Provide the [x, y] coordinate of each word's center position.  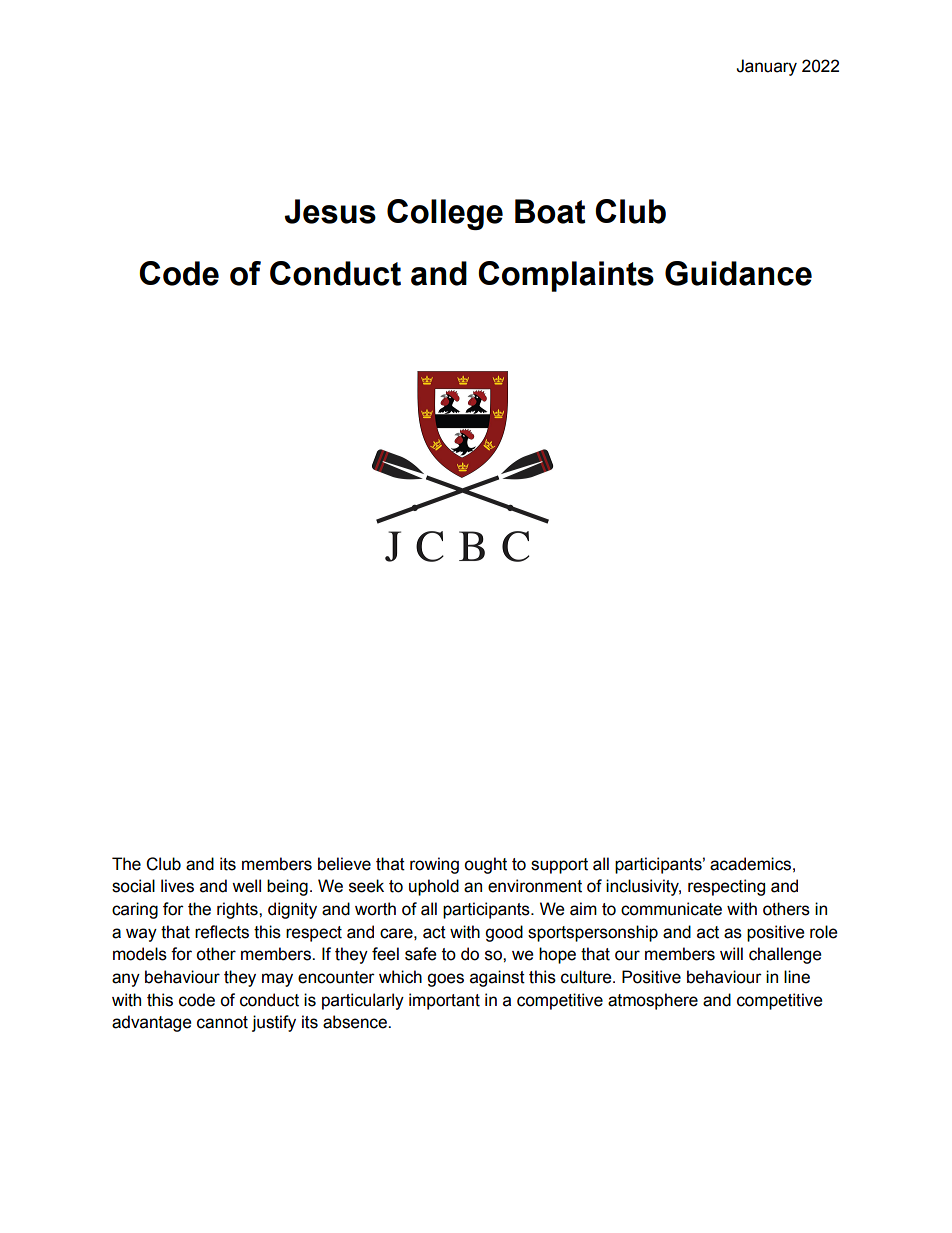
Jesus [330, 211]
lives [177, 886]
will [731, 953]
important [444, 1001]
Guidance [738, 273]
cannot [222, 1022]
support [559, 866]
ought [485, 865]
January [766, 67]
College [445, 214]
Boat [550, 211]
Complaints [566, 276]
